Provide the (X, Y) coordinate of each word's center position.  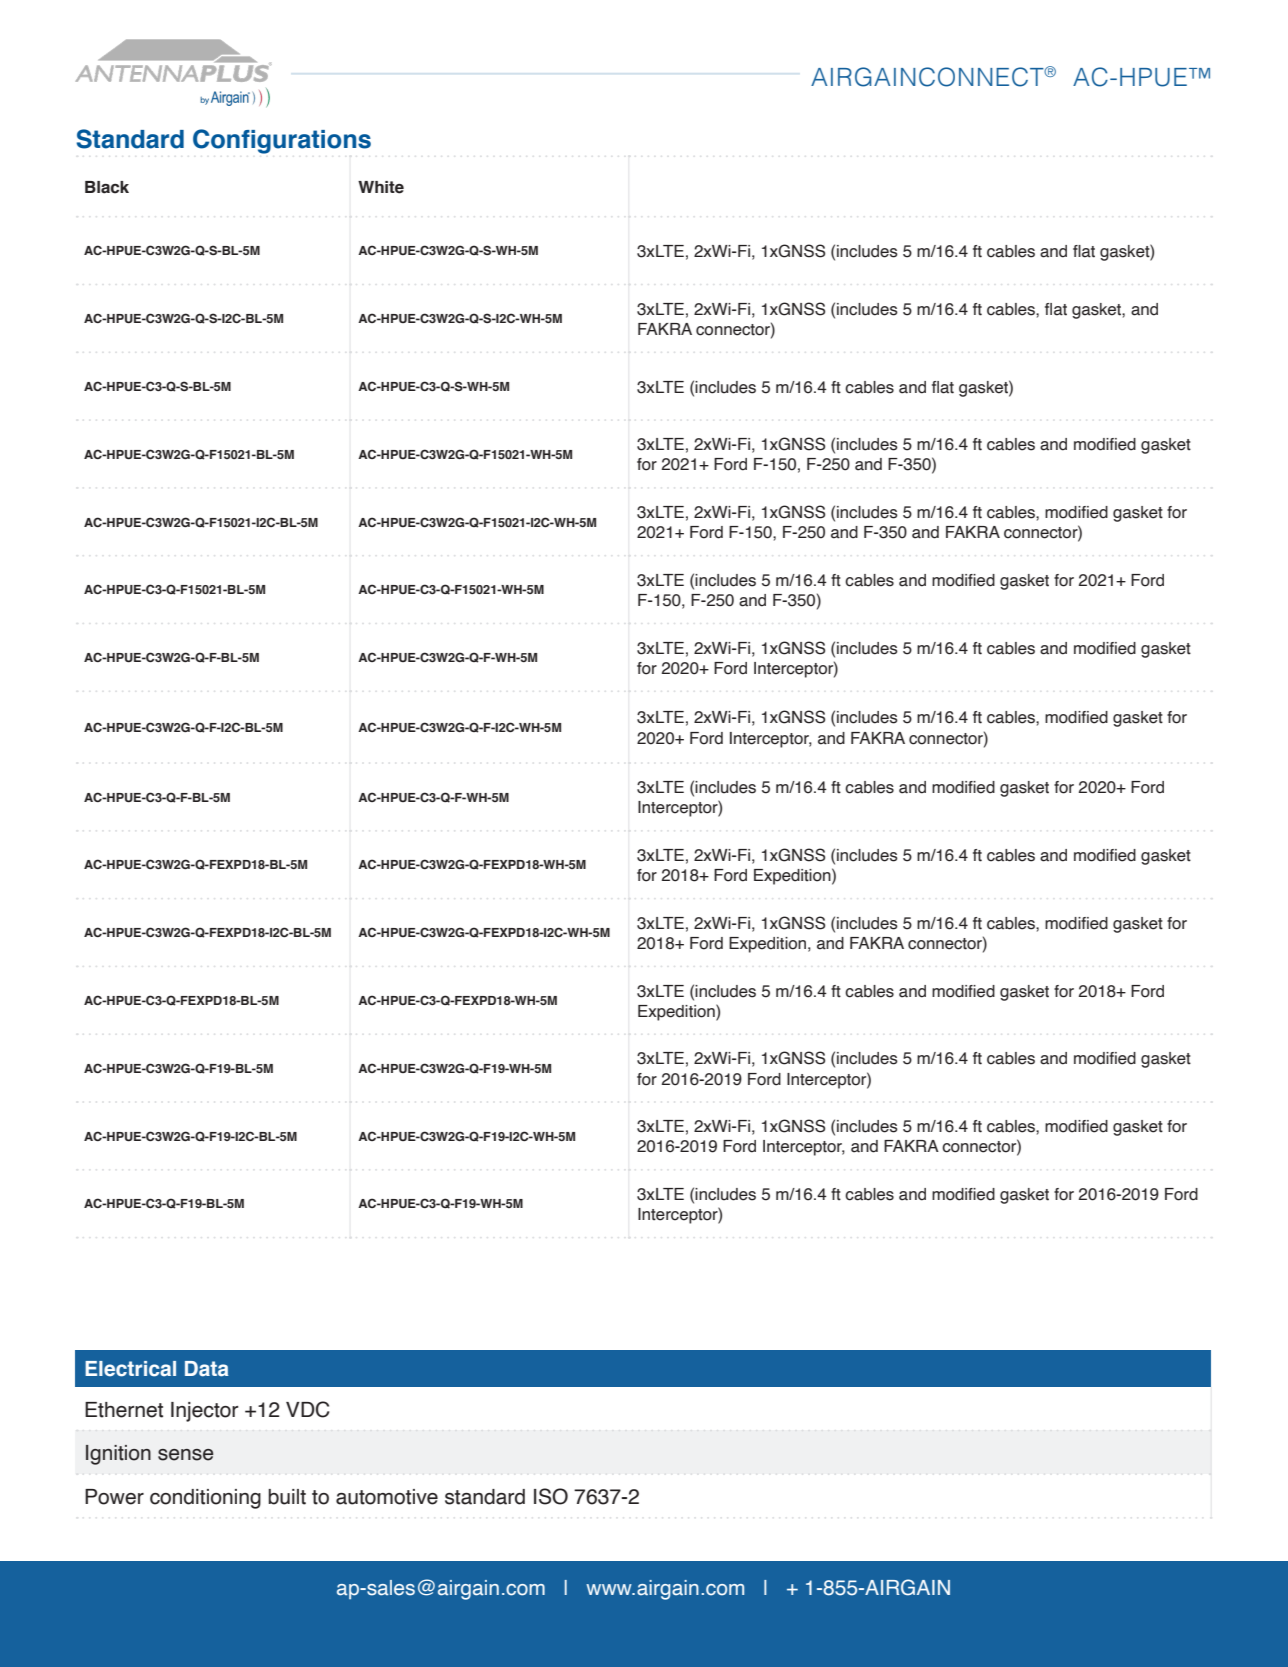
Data (207, 1369)
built (287, 1497)
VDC (307, 1409)
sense (185, 1455)
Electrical (130, 1369)
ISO (551, 1496)
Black (107, 187)
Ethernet (124, 1410)
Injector (205, 1412)
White (381, 187)
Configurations (282, 141)
